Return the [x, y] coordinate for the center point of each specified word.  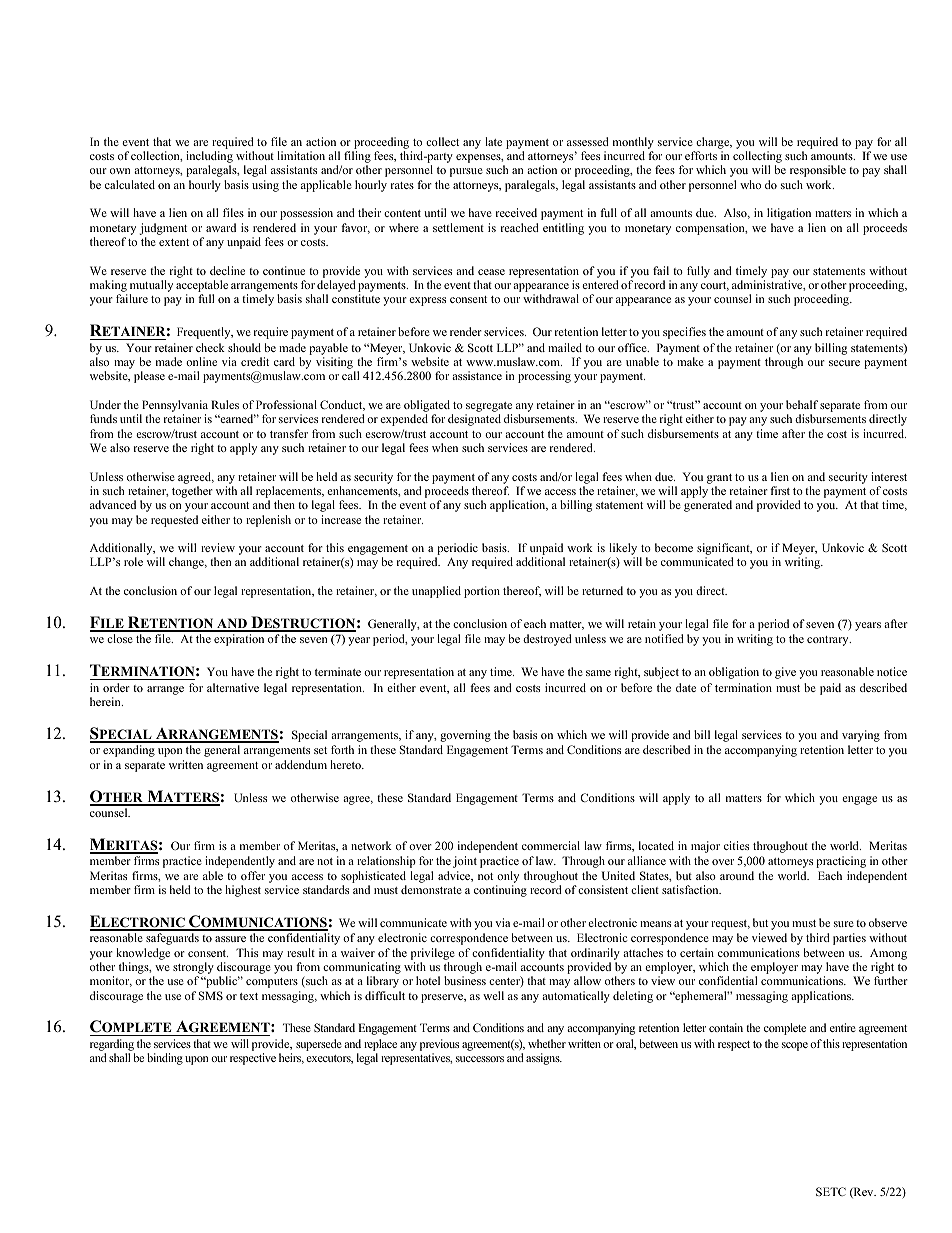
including [209, 158]
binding [165, 1059]
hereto [346, 764]
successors [480, 1059]
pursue [466, 172]
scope [795, 1046]
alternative [233, 687]
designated [474, 420]
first [780, 490]
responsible [818, 171]
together [192, 492]
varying [861, 736]
